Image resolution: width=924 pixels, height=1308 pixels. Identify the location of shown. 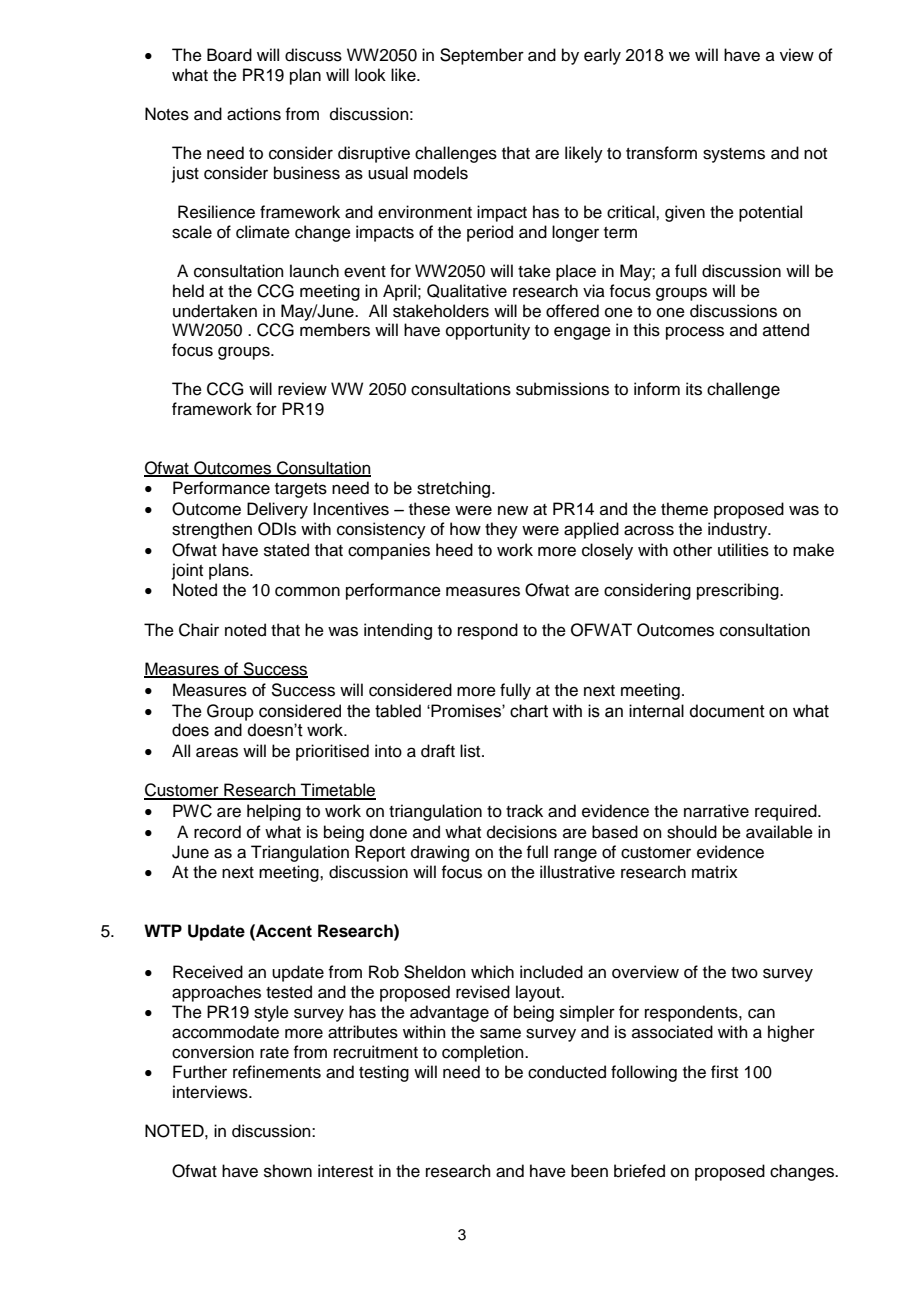
(288, 1171).
